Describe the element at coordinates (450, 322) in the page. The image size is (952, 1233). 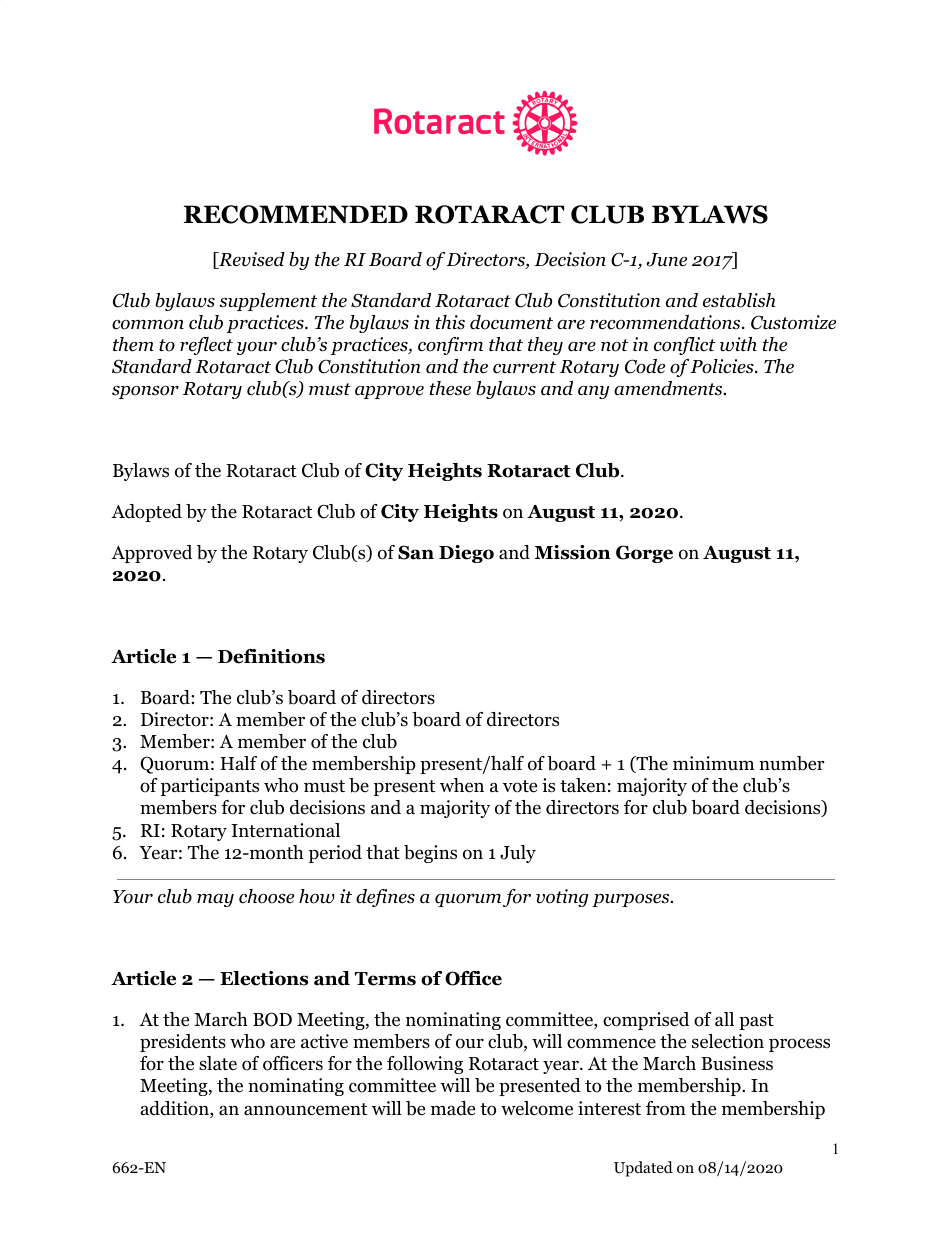
I see `this` at that location.
